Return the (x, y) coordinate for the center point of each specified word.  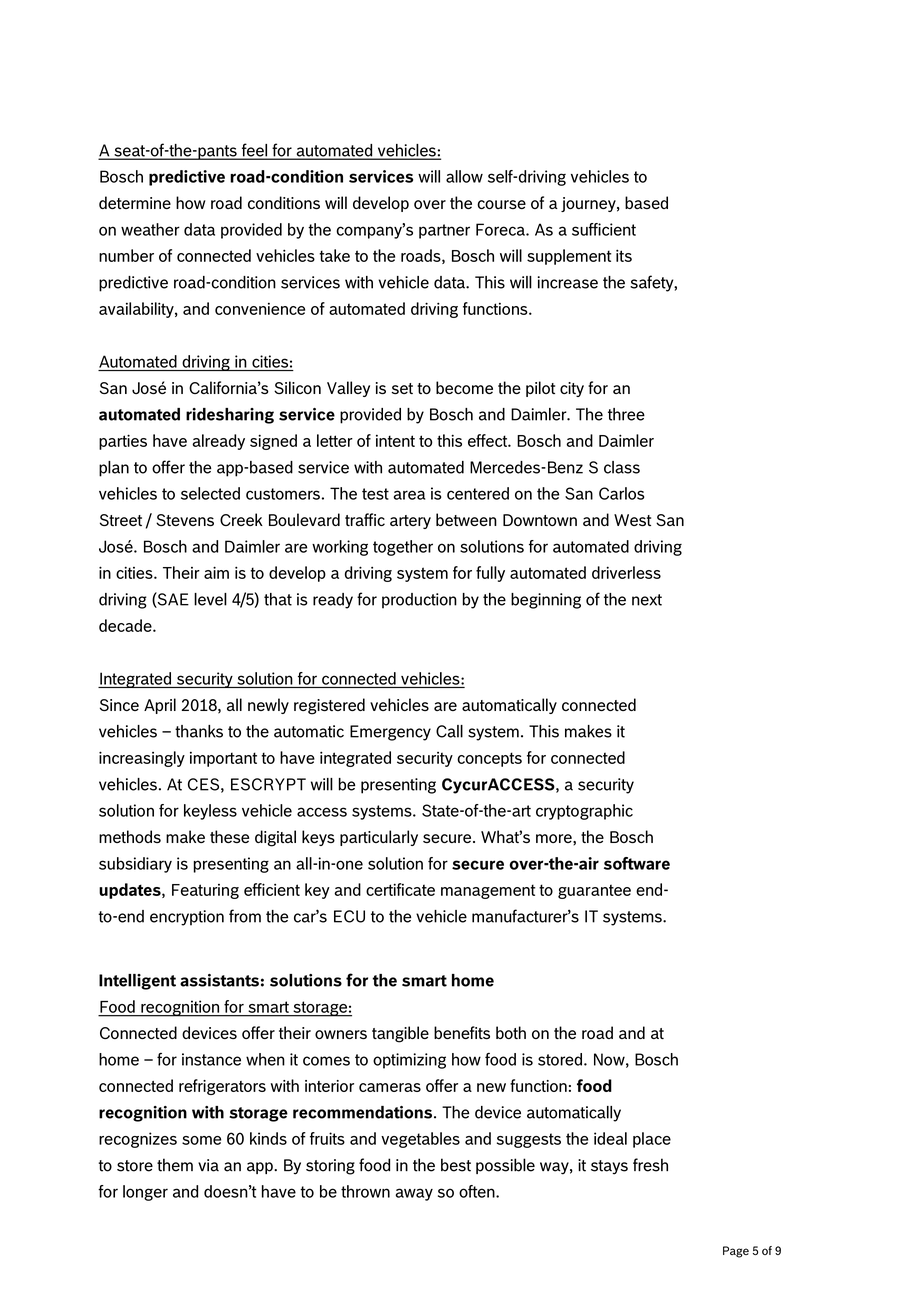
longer (145, 1193)
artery (410, 522)
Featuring (205, 891)
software (637, 863)
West (632, 520)
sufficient (604, 229)
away (414, 1194)
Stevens (185, 520)
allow (464, 176)
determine (135, 202)
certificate (400, 889)
